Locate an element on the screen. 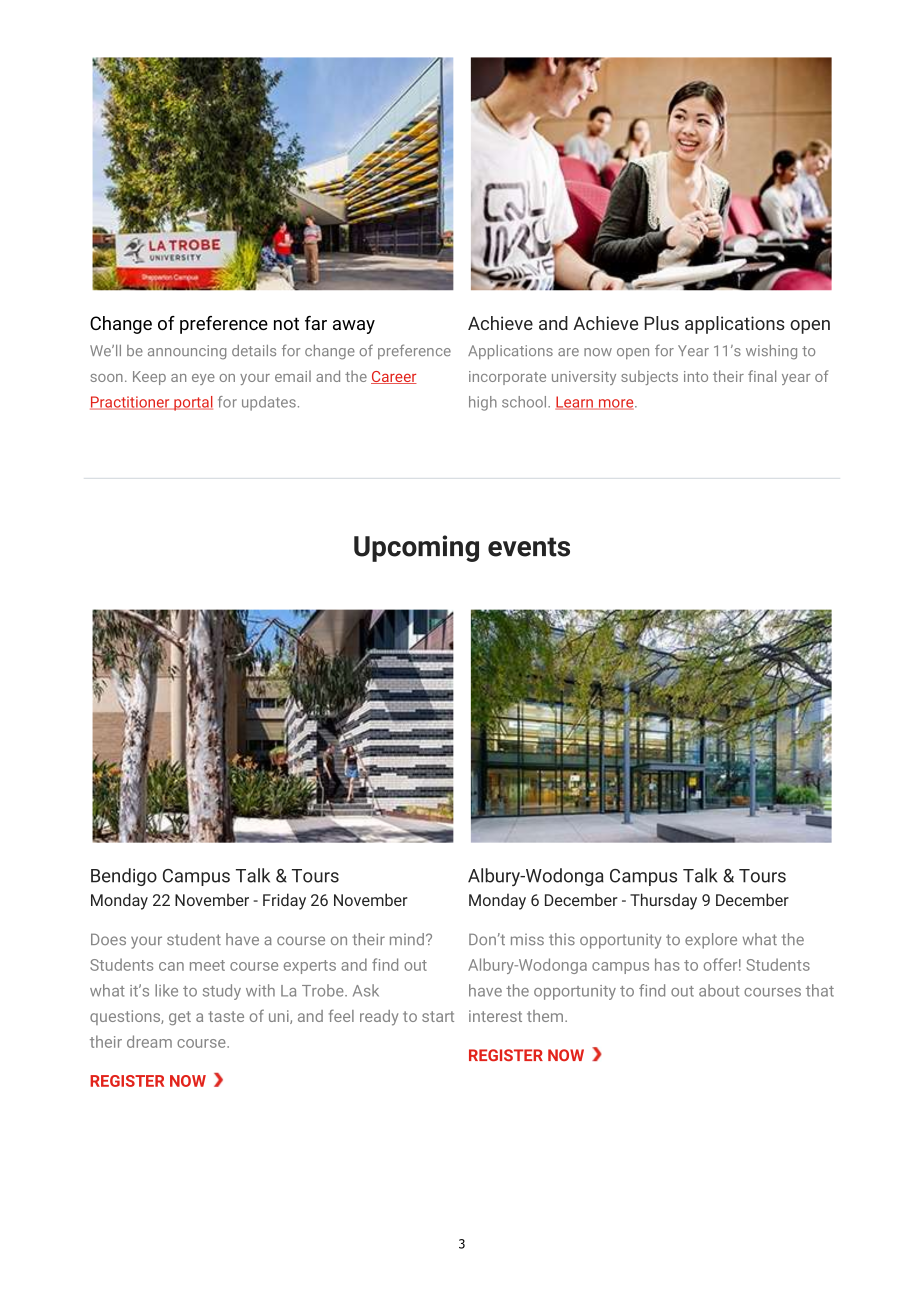 This screenshot has width=924, height=1308. explore is located at coordinates (711, 941).
